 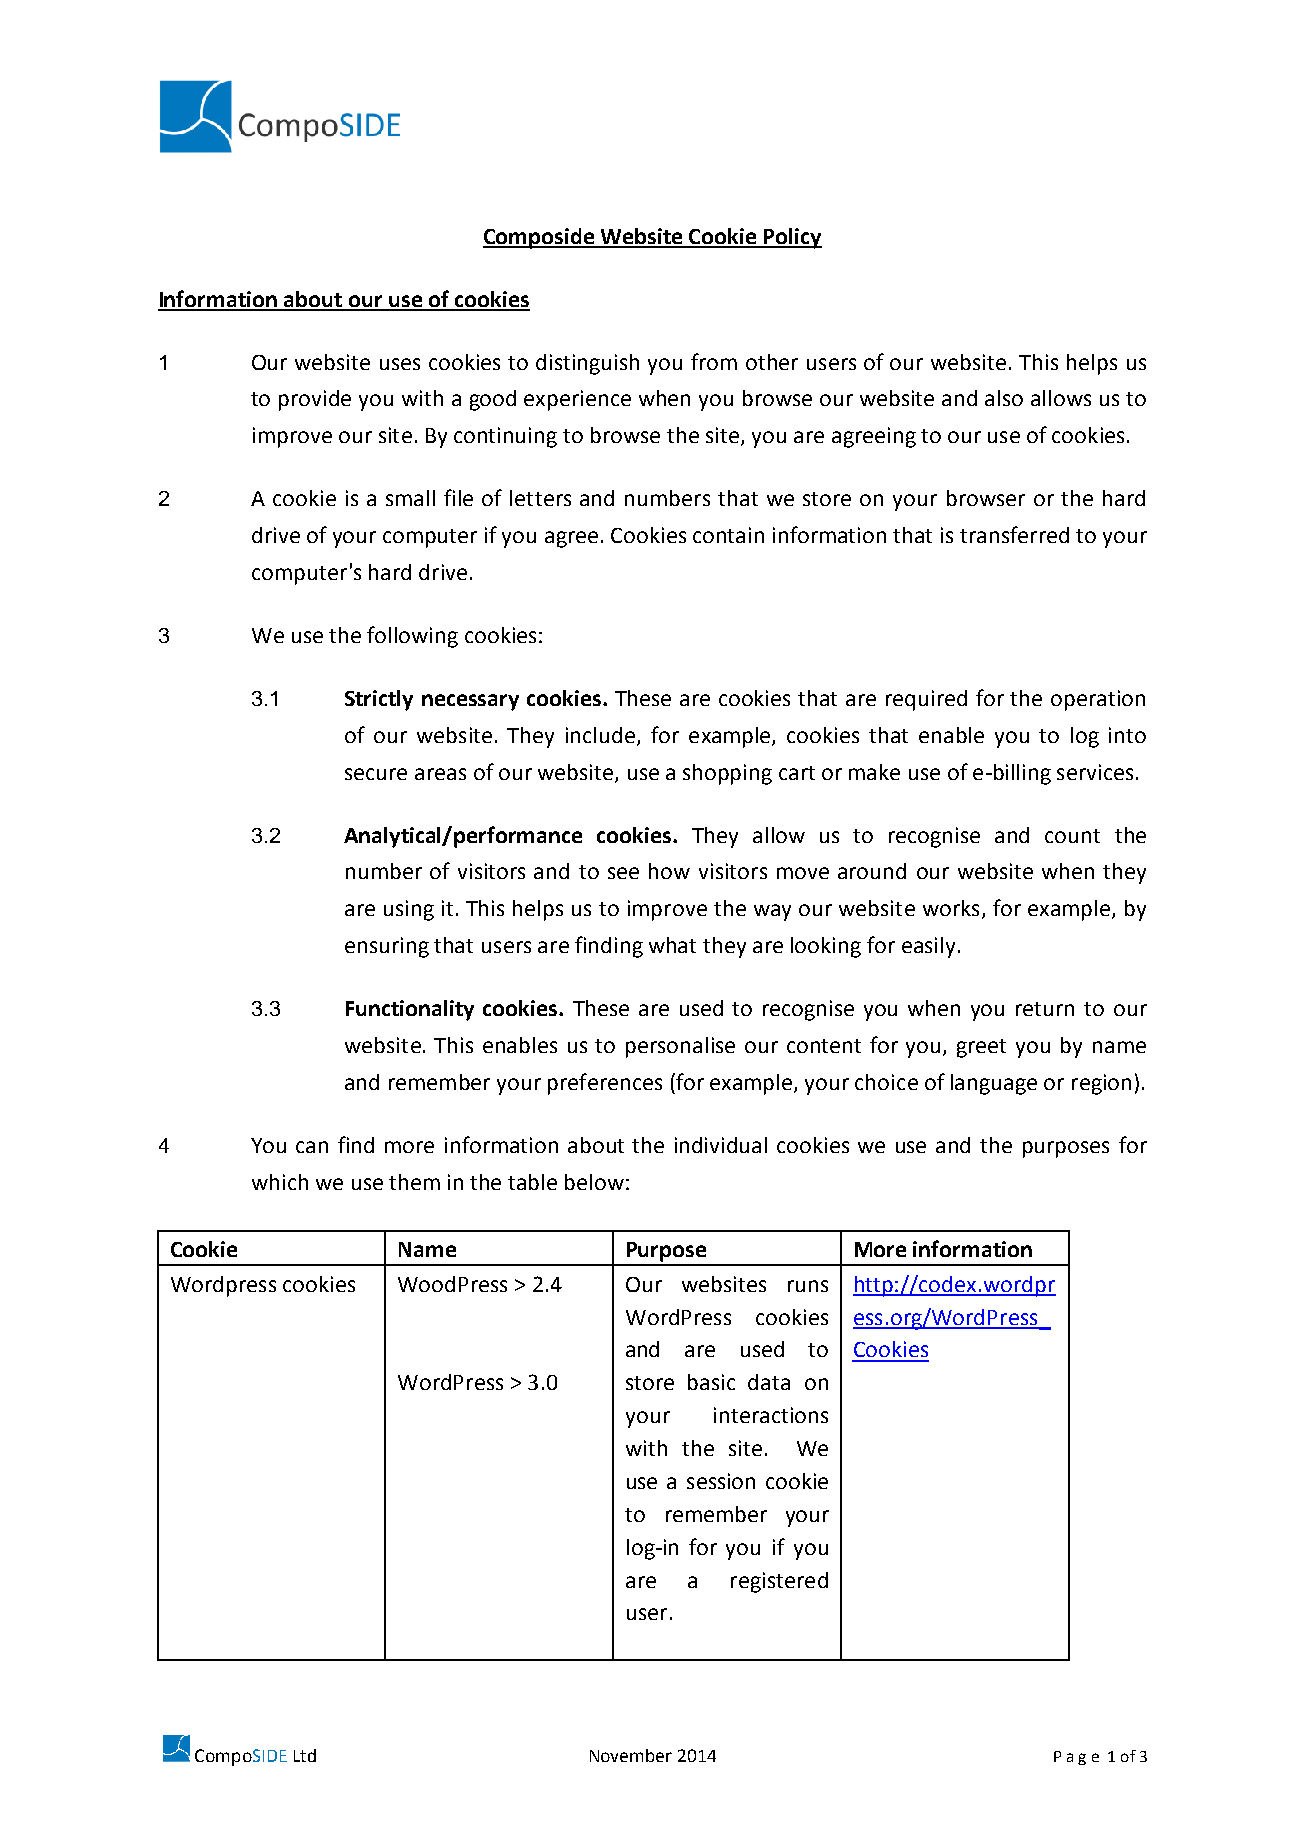 I want to click on individual, so click(x=721, y=1145).
